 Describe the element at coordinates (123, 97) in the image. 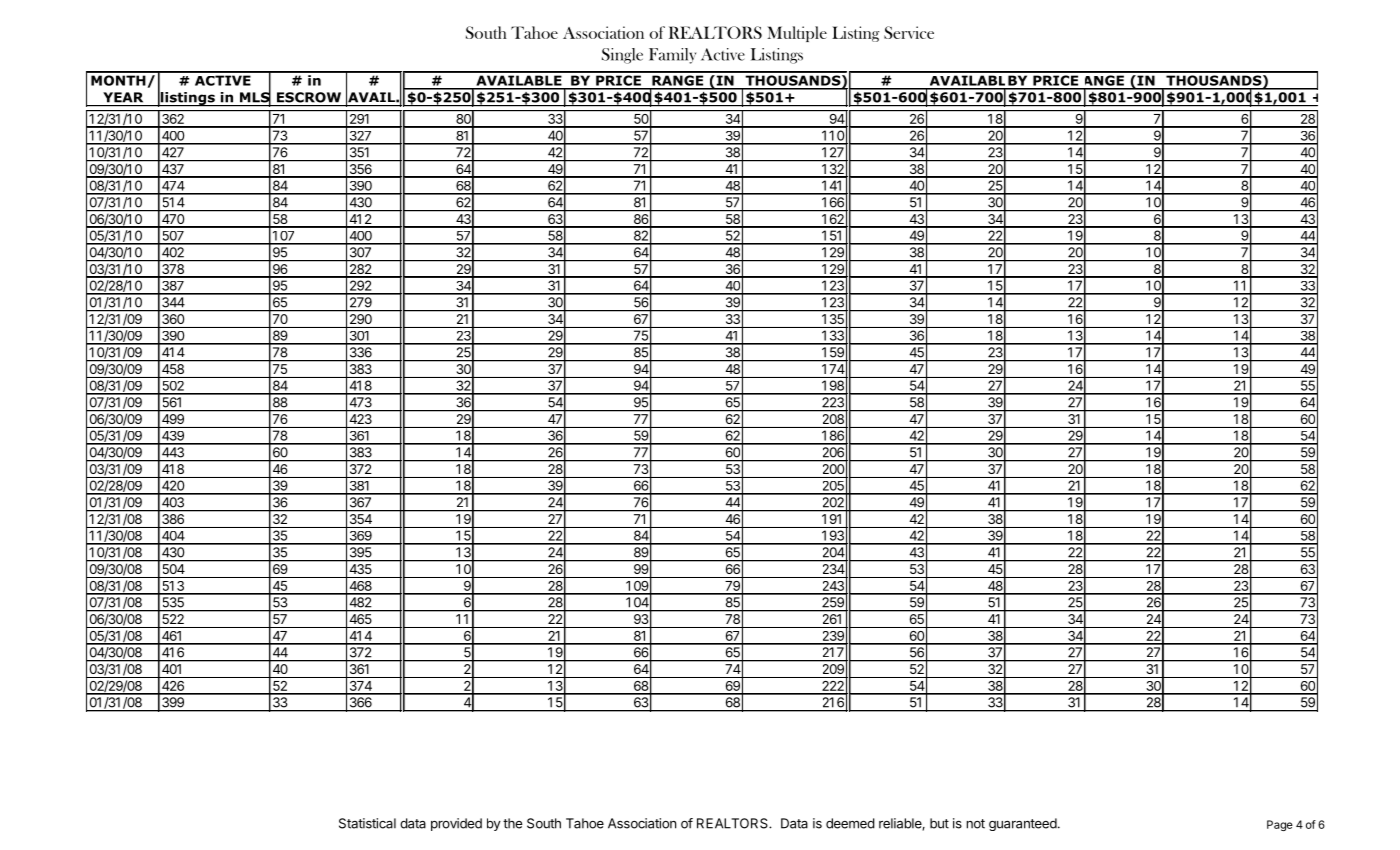

I see `YEAR` at that location.
